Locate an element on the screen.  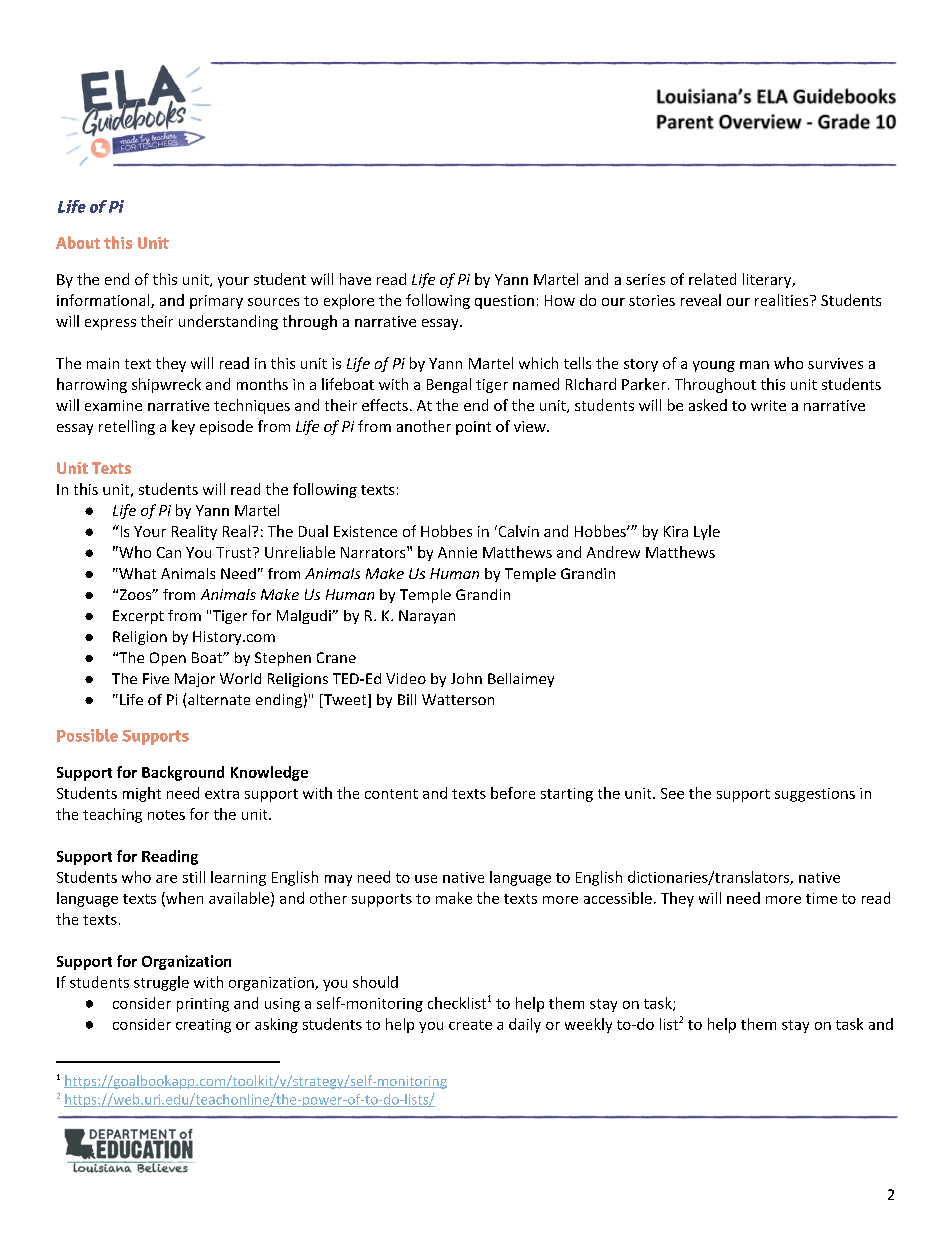
question is located at coordinates (504, 302).
